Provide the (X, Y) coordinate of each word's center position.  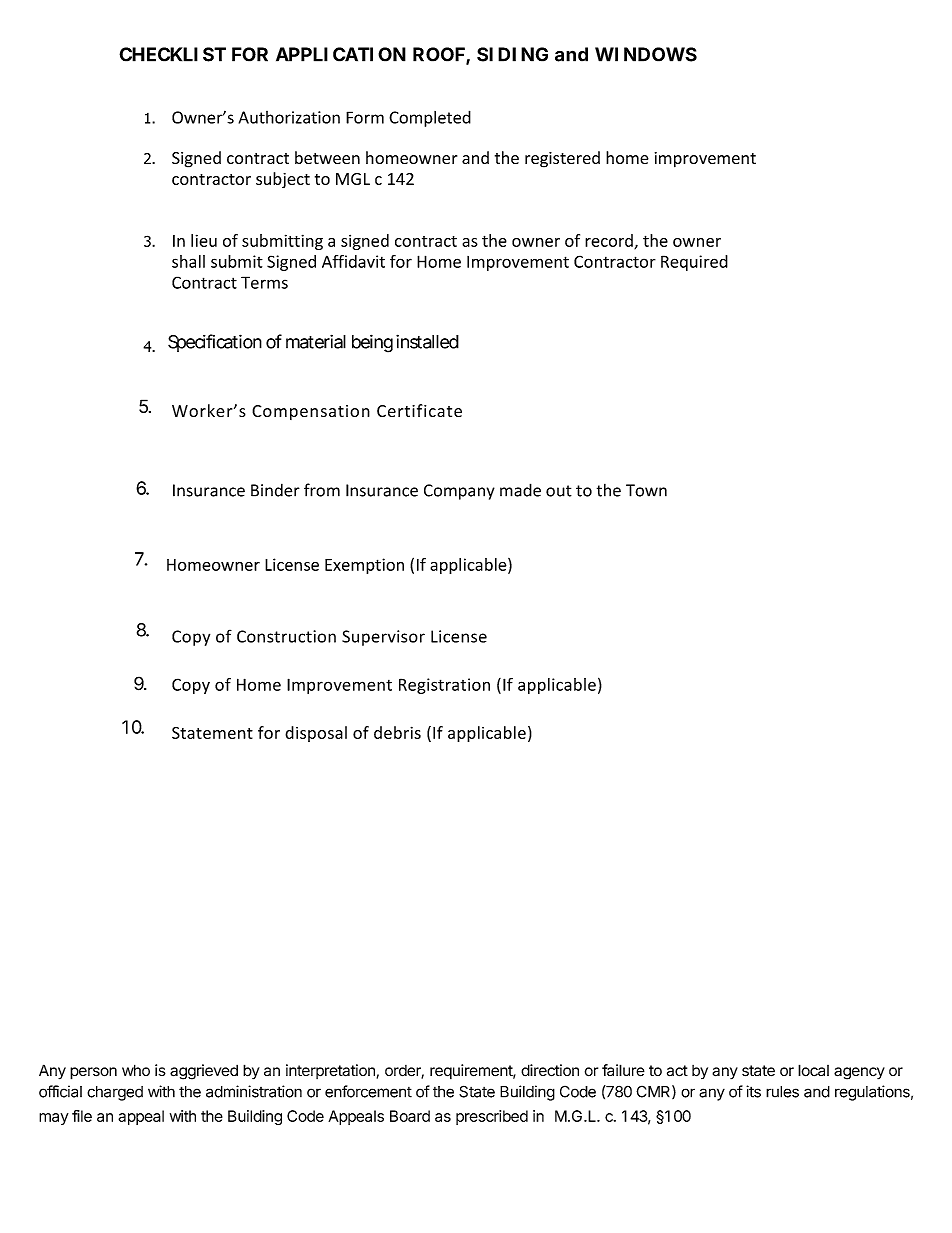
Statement (212, 733)
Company (459, 492)
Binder (275, 490)
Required (694, 263)
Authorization (289, 117)
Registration (444, 686)
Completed (430, 118)
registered (562, 159)
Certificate (419, 410)
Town (646, 490)
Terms (264, 282)
